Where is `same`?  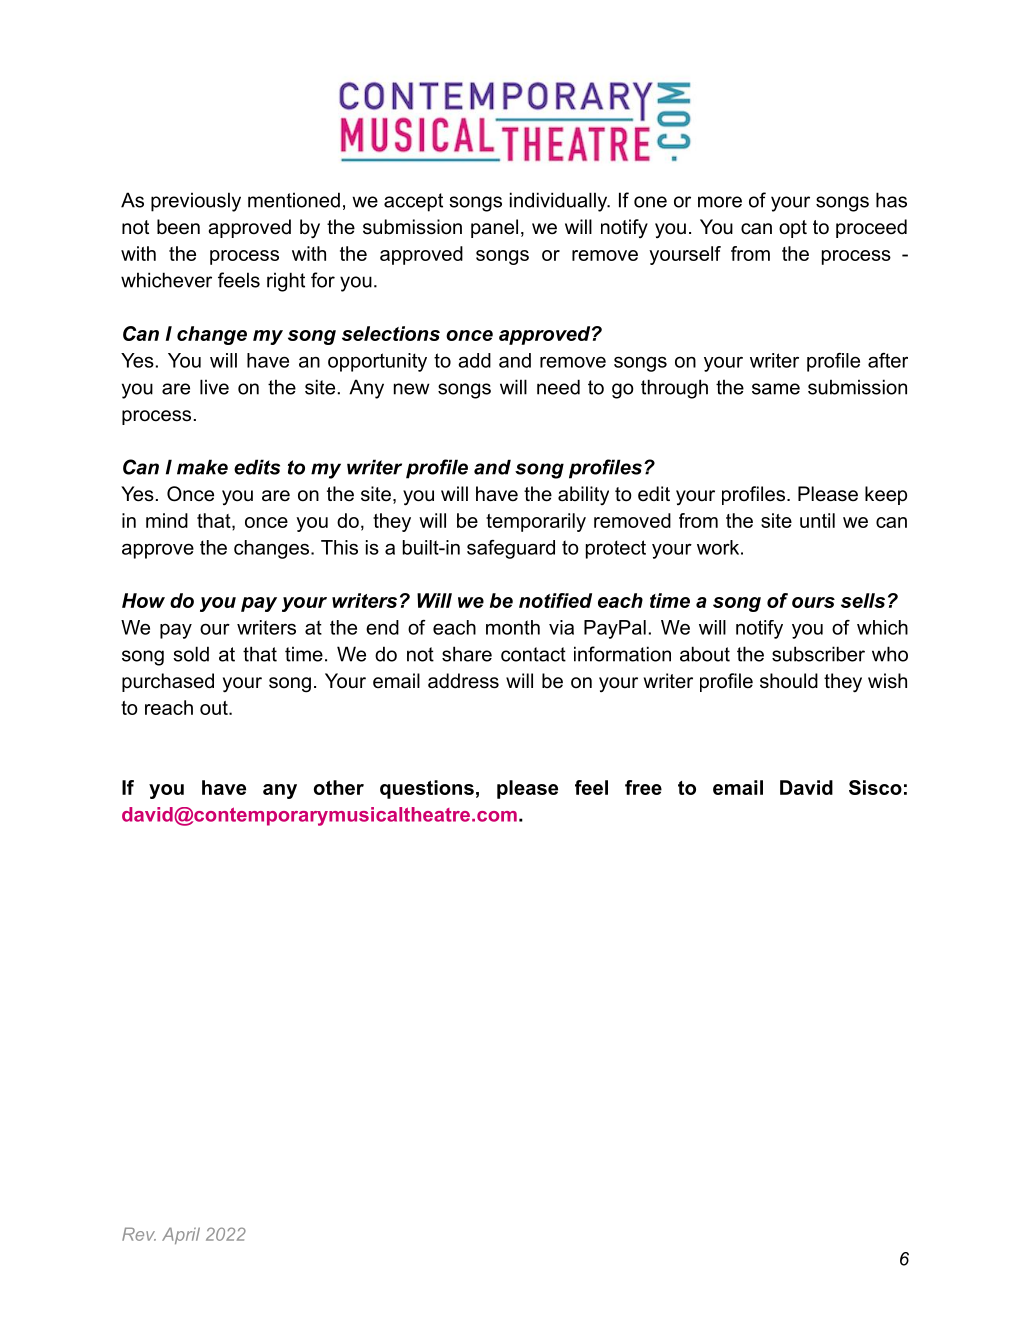 same is located at coordinates (776, 389).
